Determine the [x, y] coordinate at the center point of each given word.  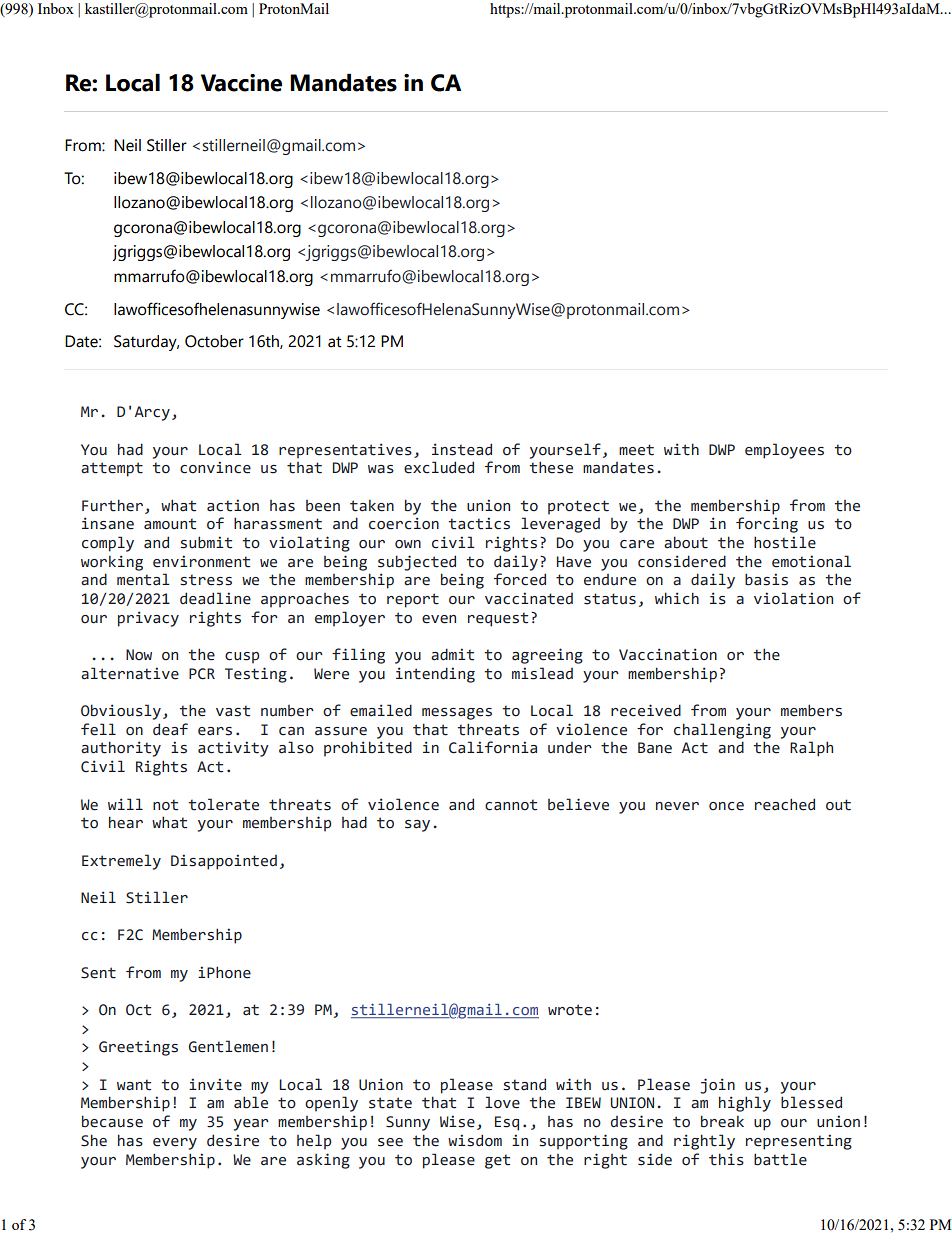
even [439, 619]
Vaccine [241, 83]
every [175, 1144]
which [677, 598]
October [214, 341]
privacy [148, 619]
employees [784, 451]
